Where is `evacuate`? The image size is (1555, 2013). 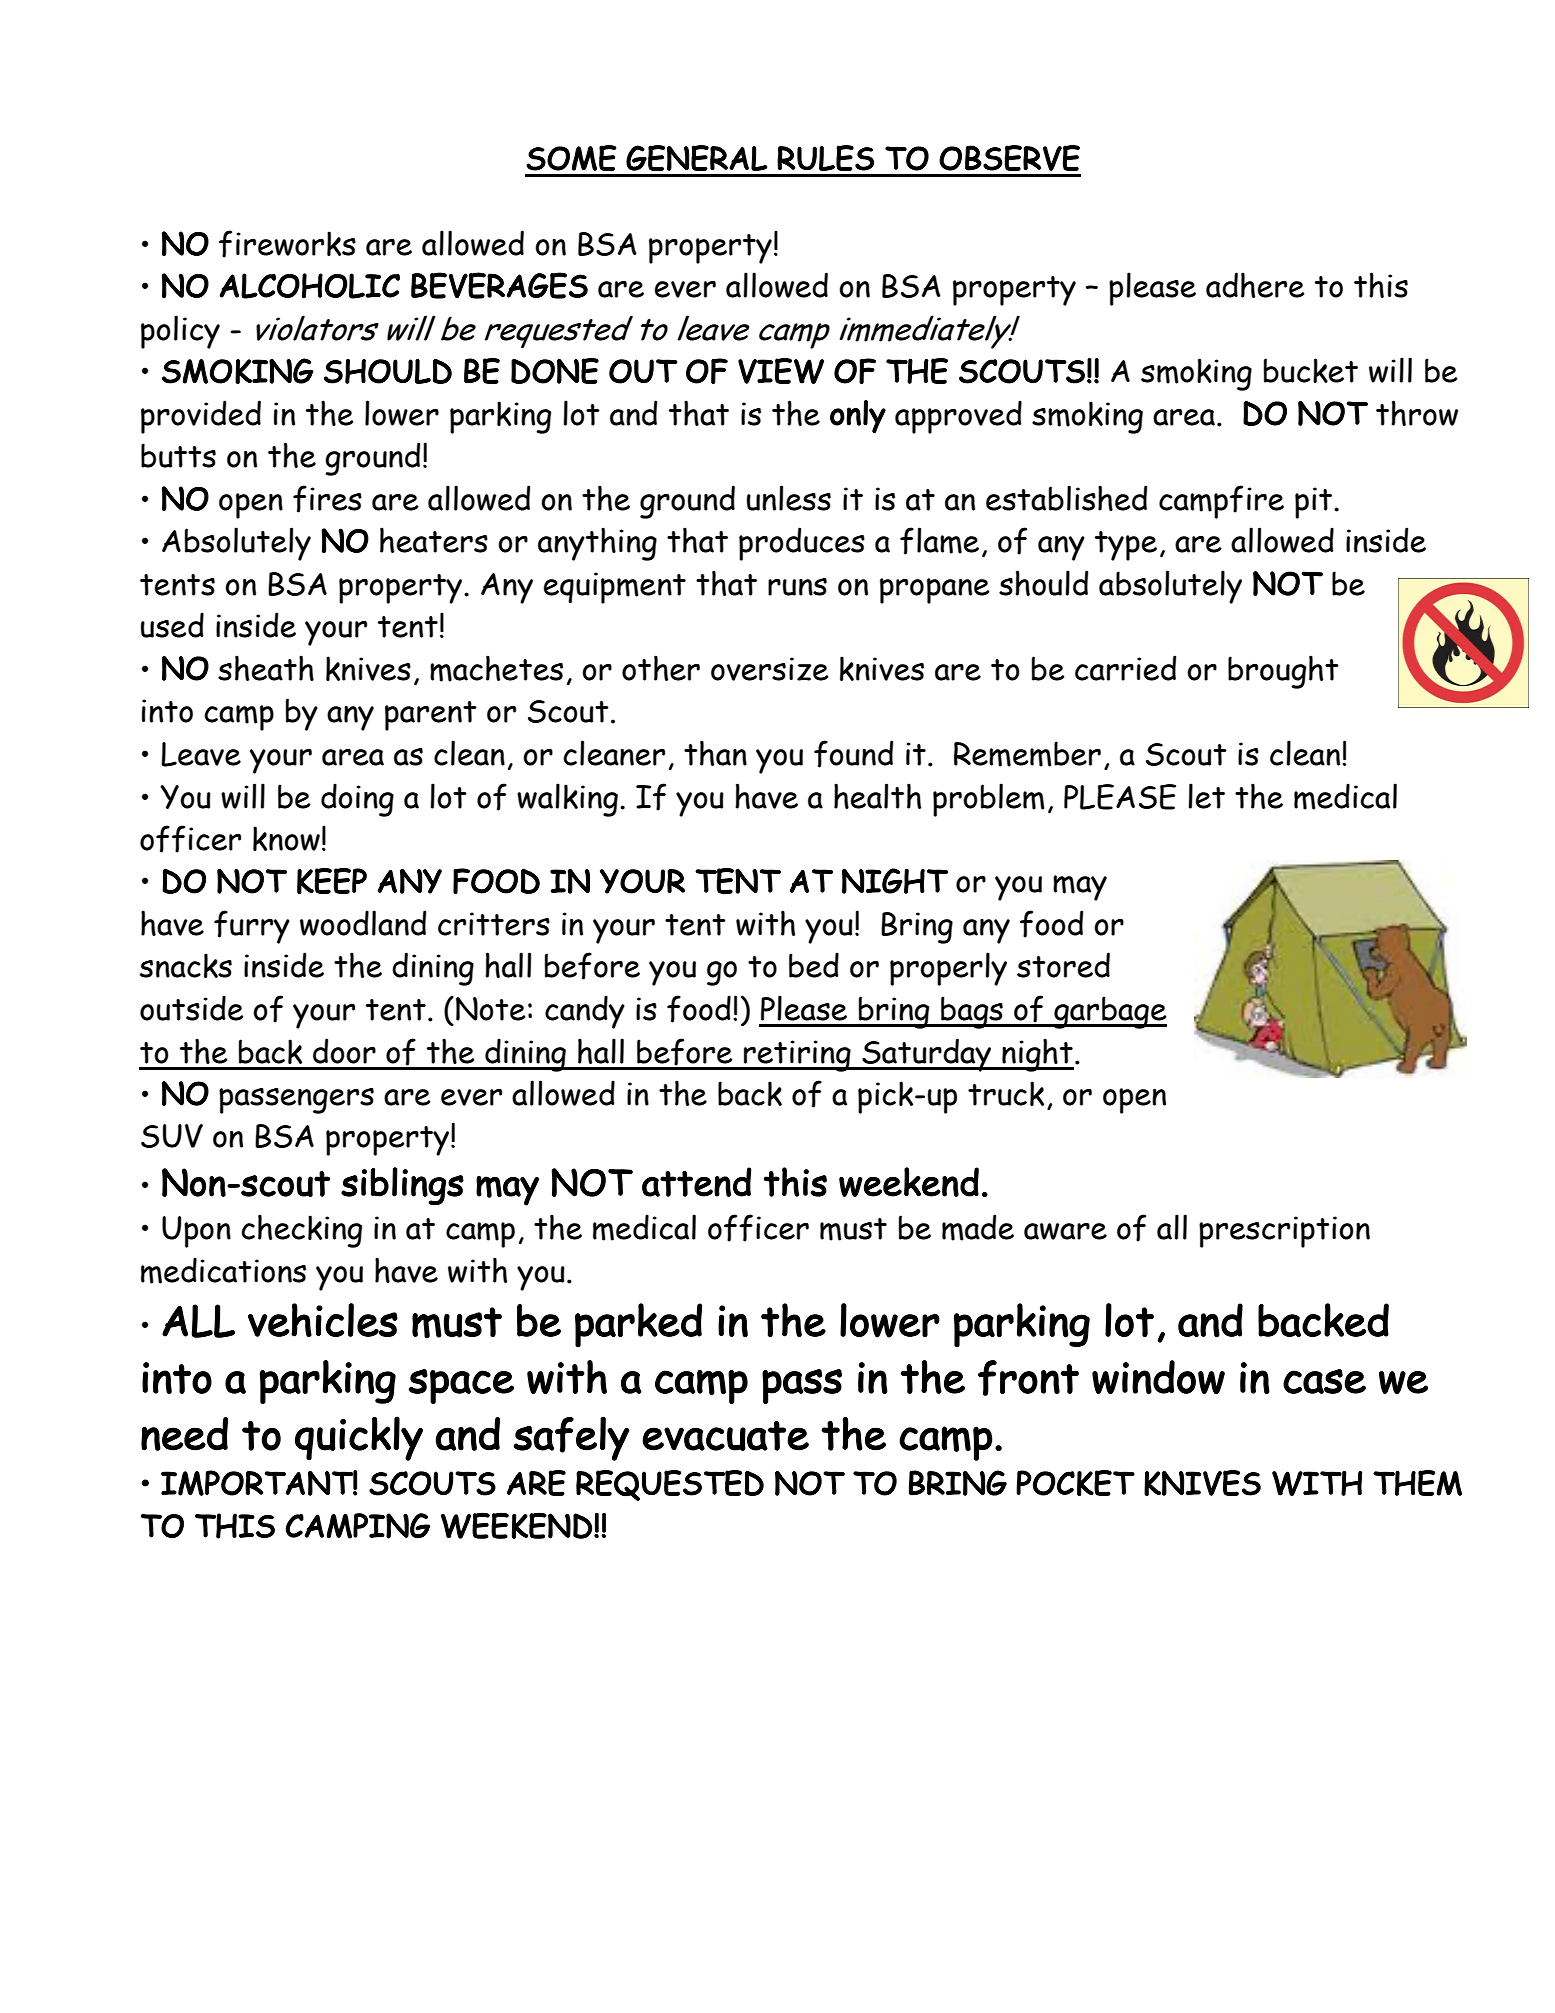 evacuate is located at coordinates (726, 1436).
